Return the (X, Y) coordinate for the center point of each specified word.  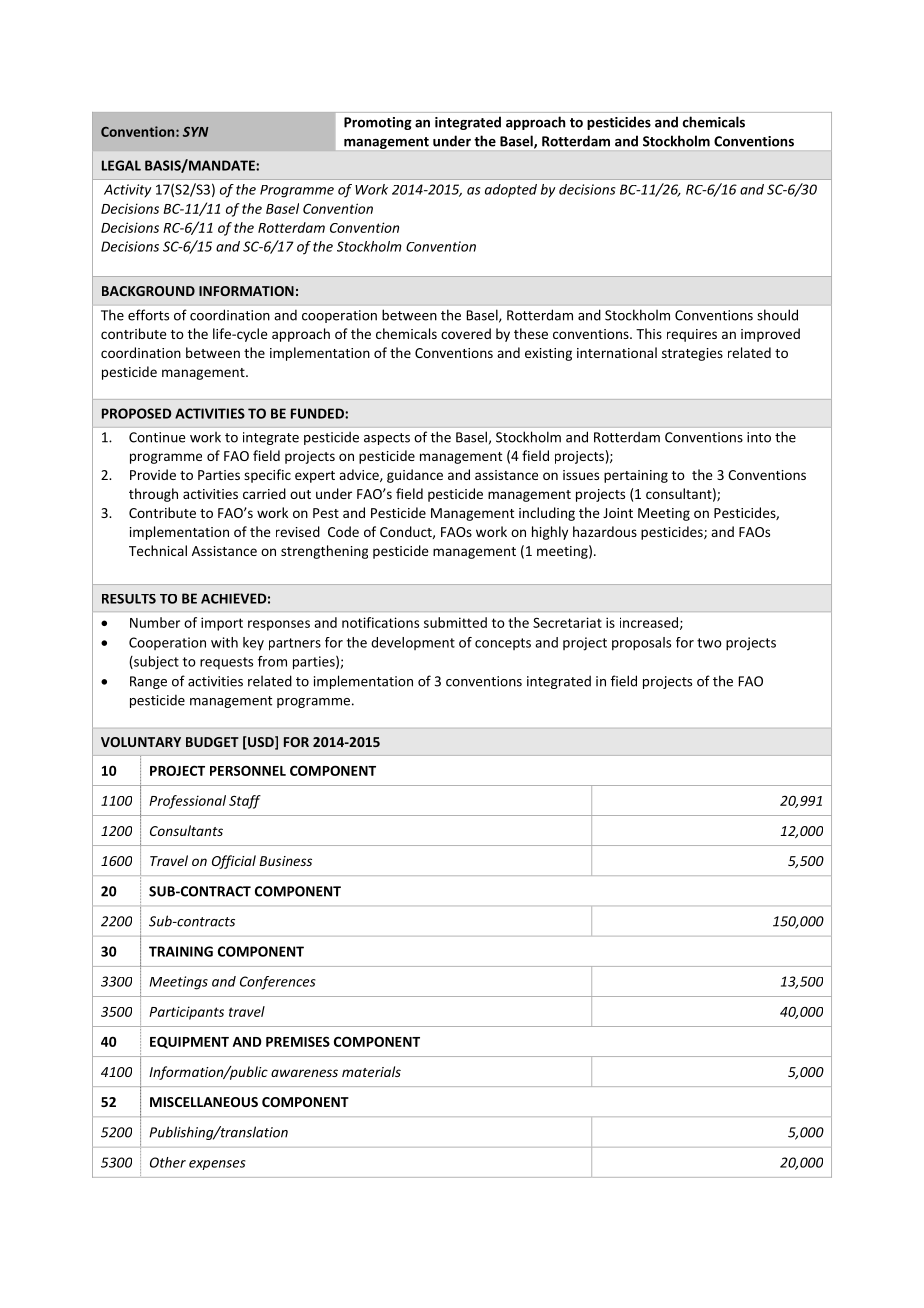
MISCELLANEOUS (204, 1102)
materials (371, 1071)
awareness (304, 1073)
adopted (511, 191)
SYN (196, 132)
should (777, 315)
